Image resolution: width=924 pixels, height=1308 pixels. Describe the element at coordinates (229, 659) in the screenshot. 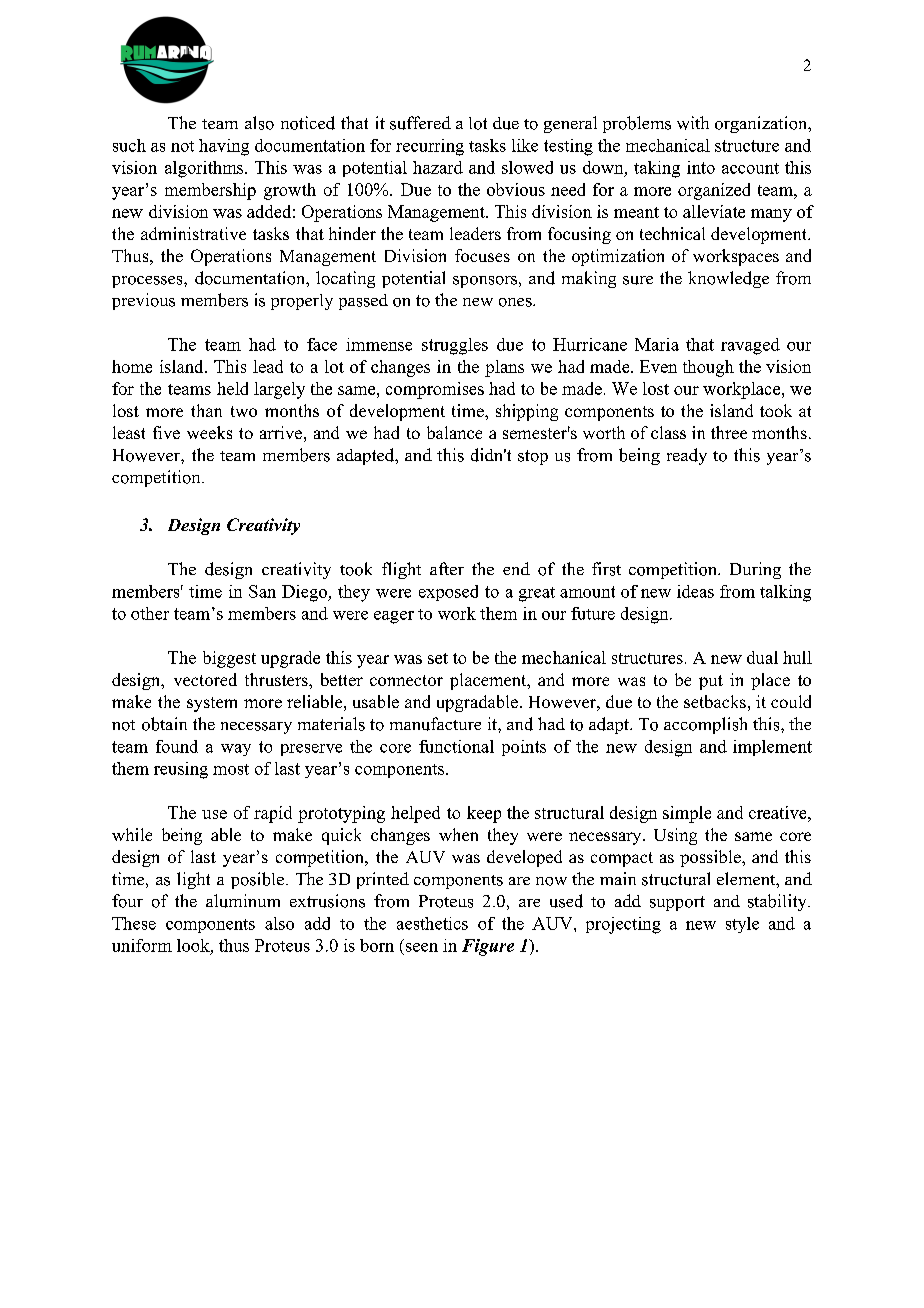

I see `biggest` at that location.
